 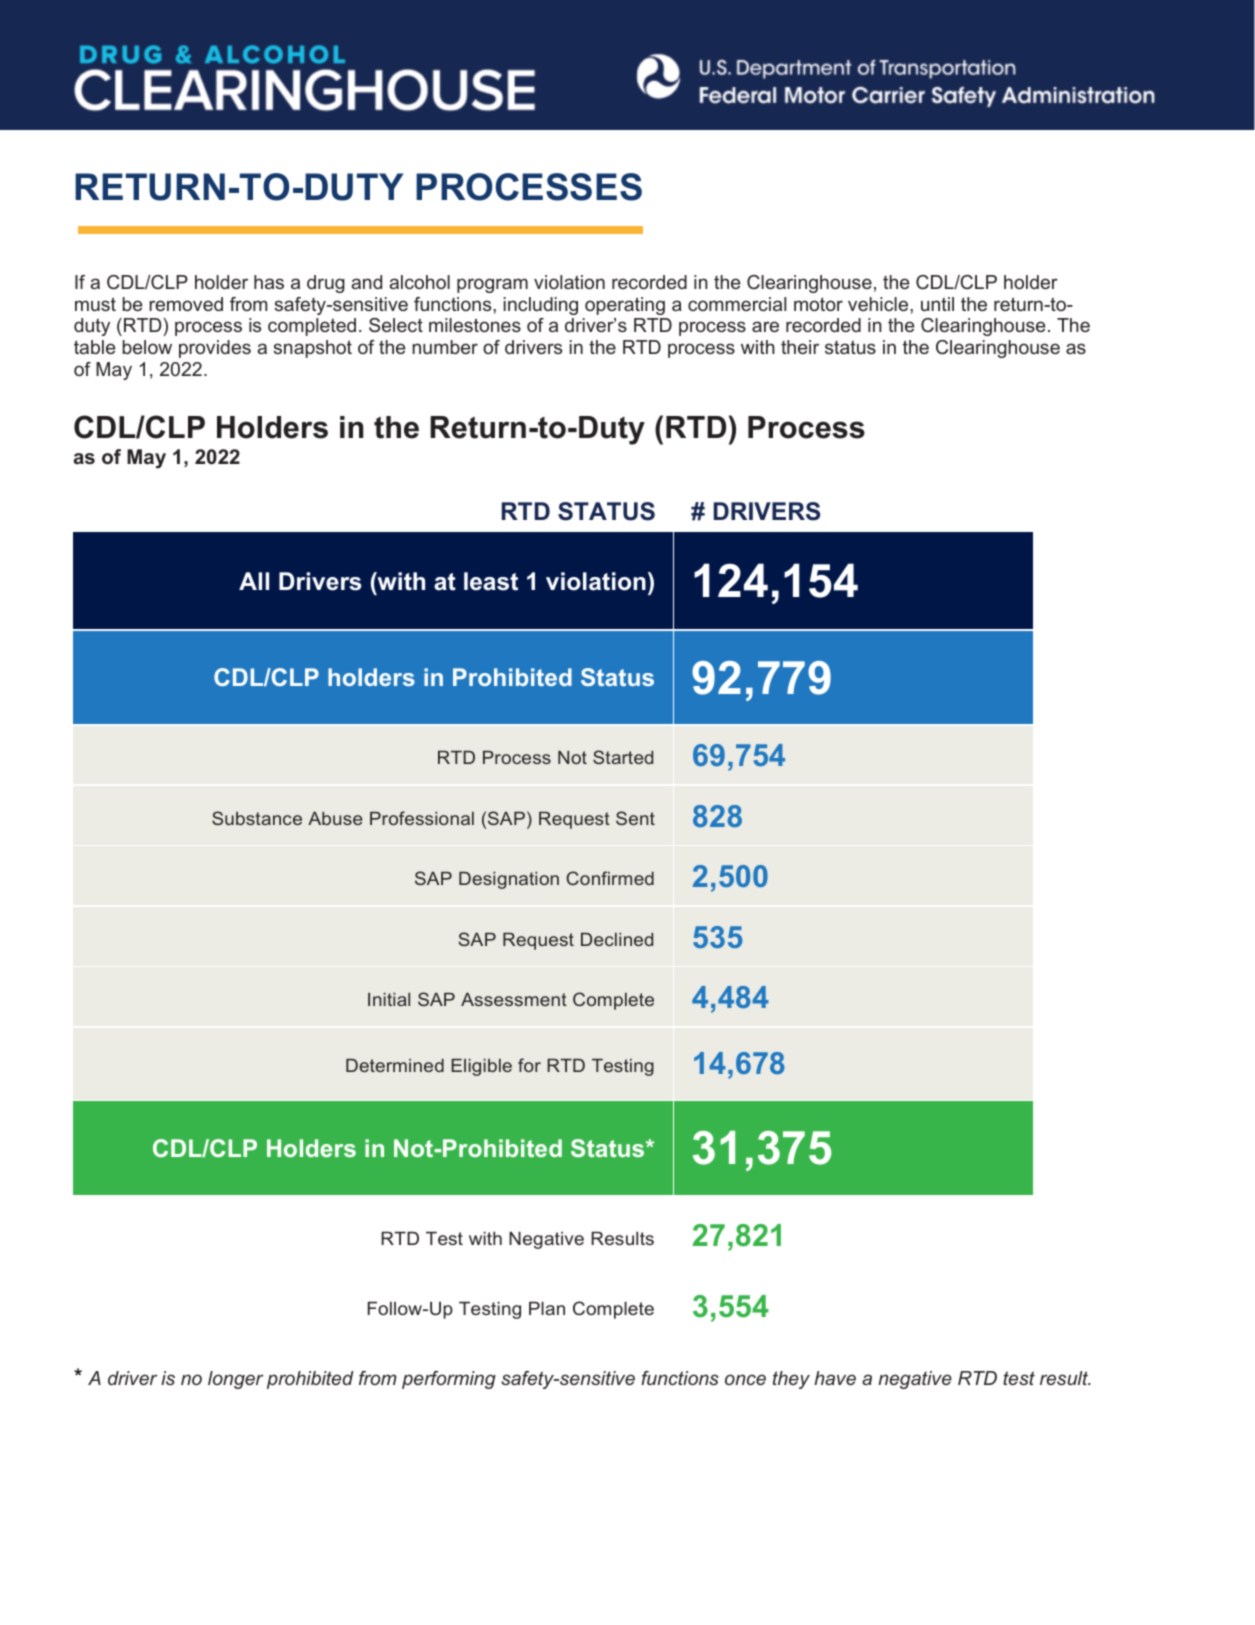 What do you see at coordinates (541, 306) in the document?
I see `including` at bounding box center [541, 306].
